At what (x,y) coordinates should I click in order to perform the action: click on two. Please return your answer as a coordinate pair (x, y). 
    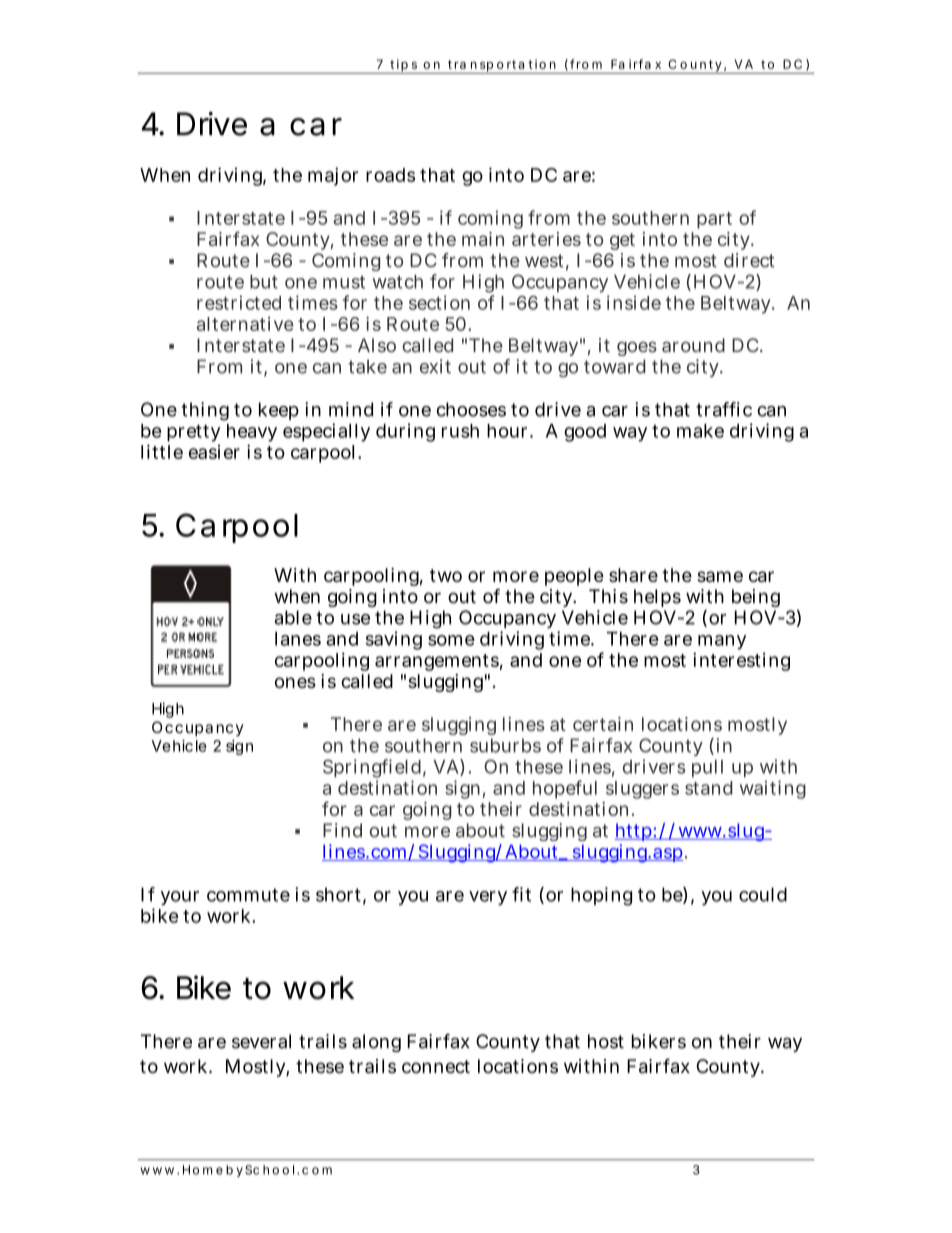
    Looking at the image, I should click on (446, 575).
